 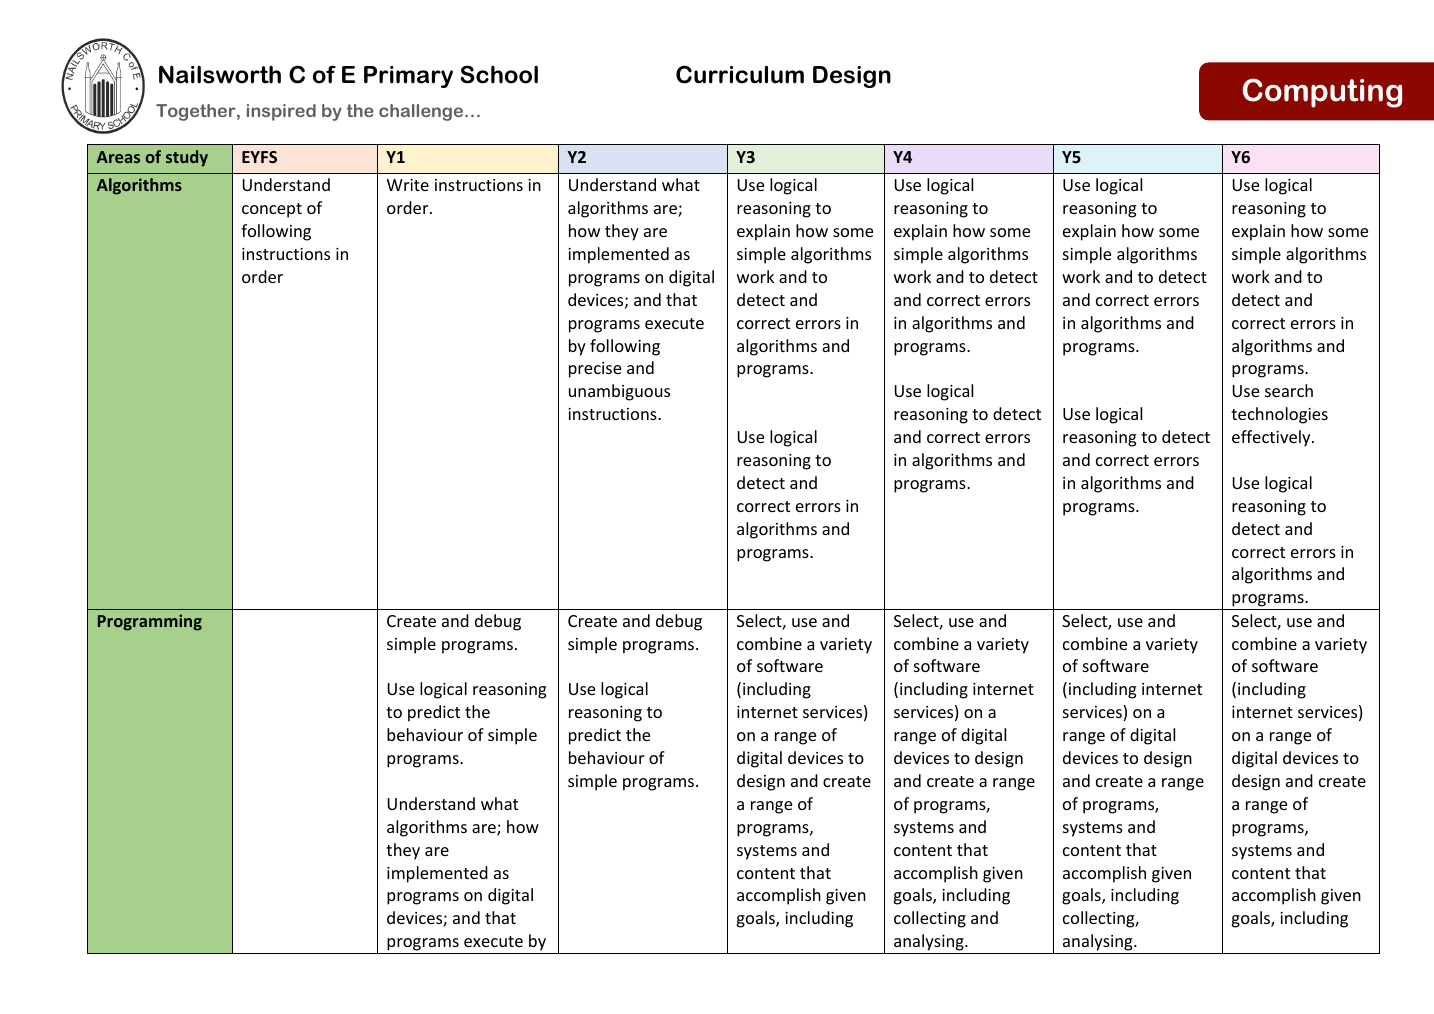 What do you see at coordinates (272, 210) in the screenshot?
I see `concept` at bounding box center [272, 210].
